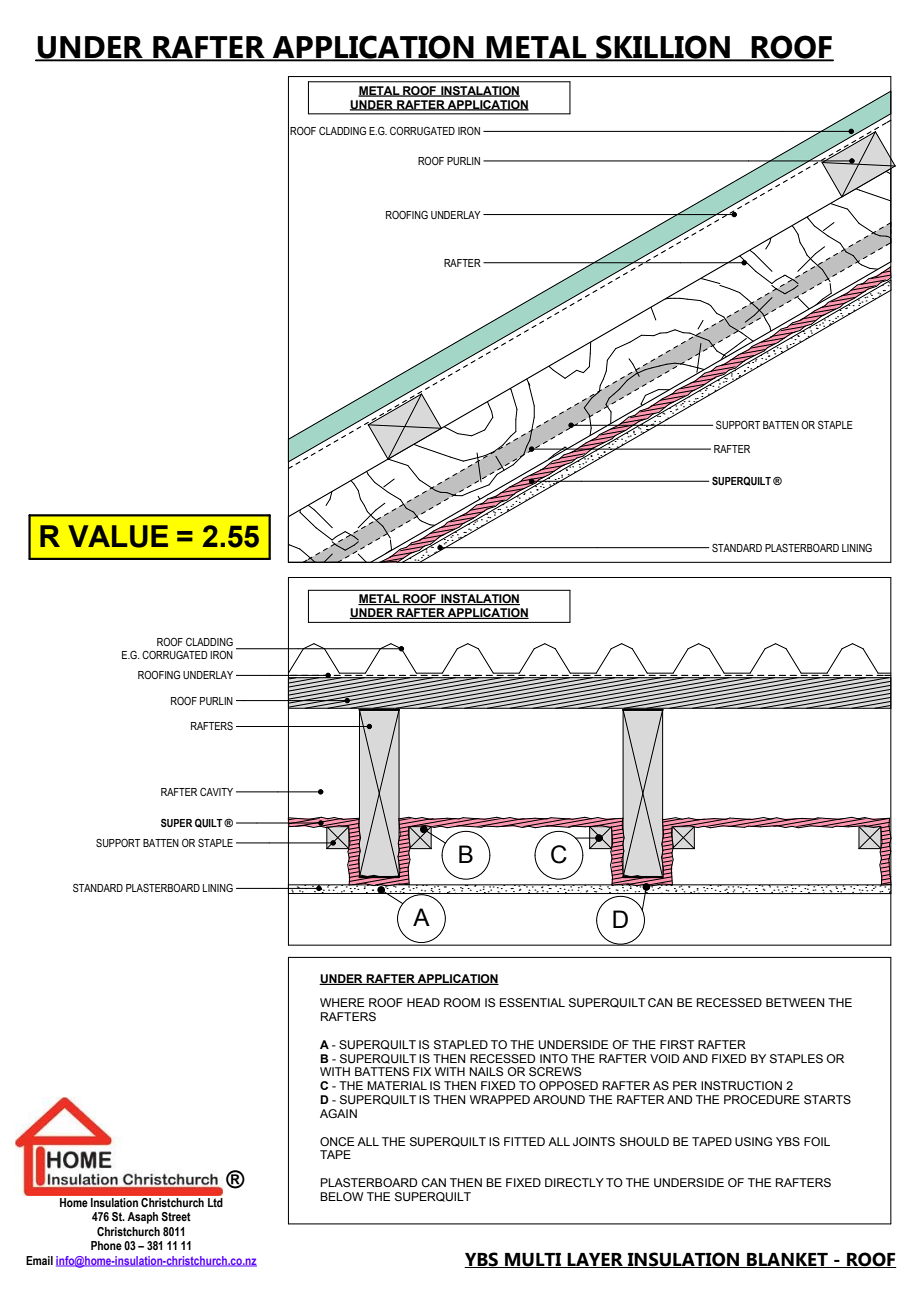 This page has width=924, height=1308. What do you see at coordinates (795, 1002) in the page?
I see `BETWEEN` at bounding box center [795, 1002].
